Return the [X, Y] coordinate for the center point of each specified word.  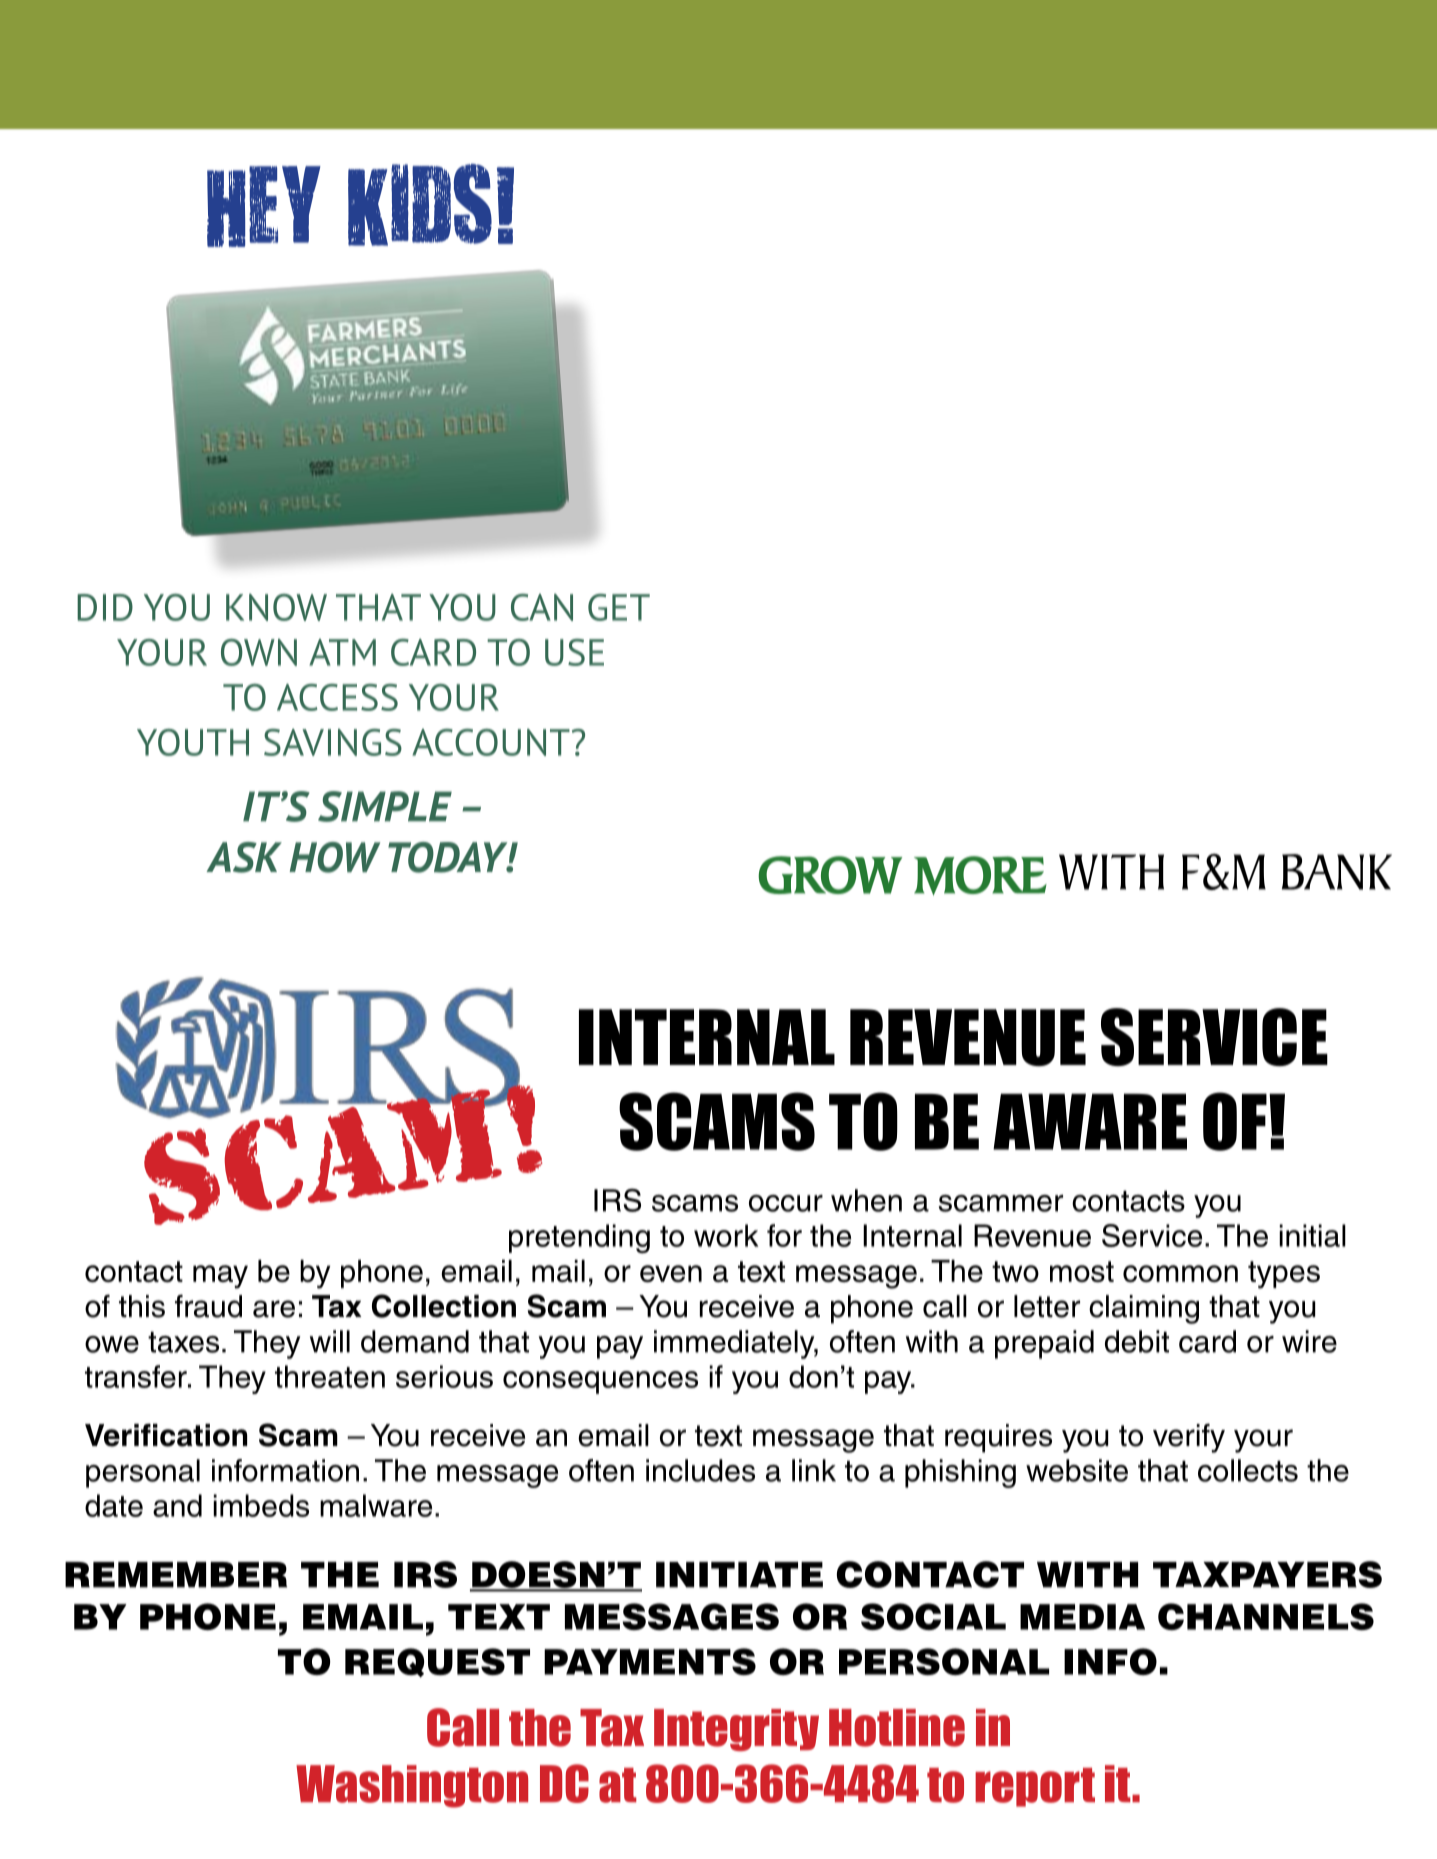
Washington [412, 1786]
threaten [330, 1376]
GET [619, 607]
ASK [244, 857]
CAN [542, 607]
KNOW [276, 607]
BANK [1337, 872]
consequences [600, 1382]
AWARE [1090, 1122]
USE [574, 652]
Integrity [736, 1730]
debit [1137, 1341]
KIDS [420, 205]
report [1035, 1787]
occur [786, 1203]
